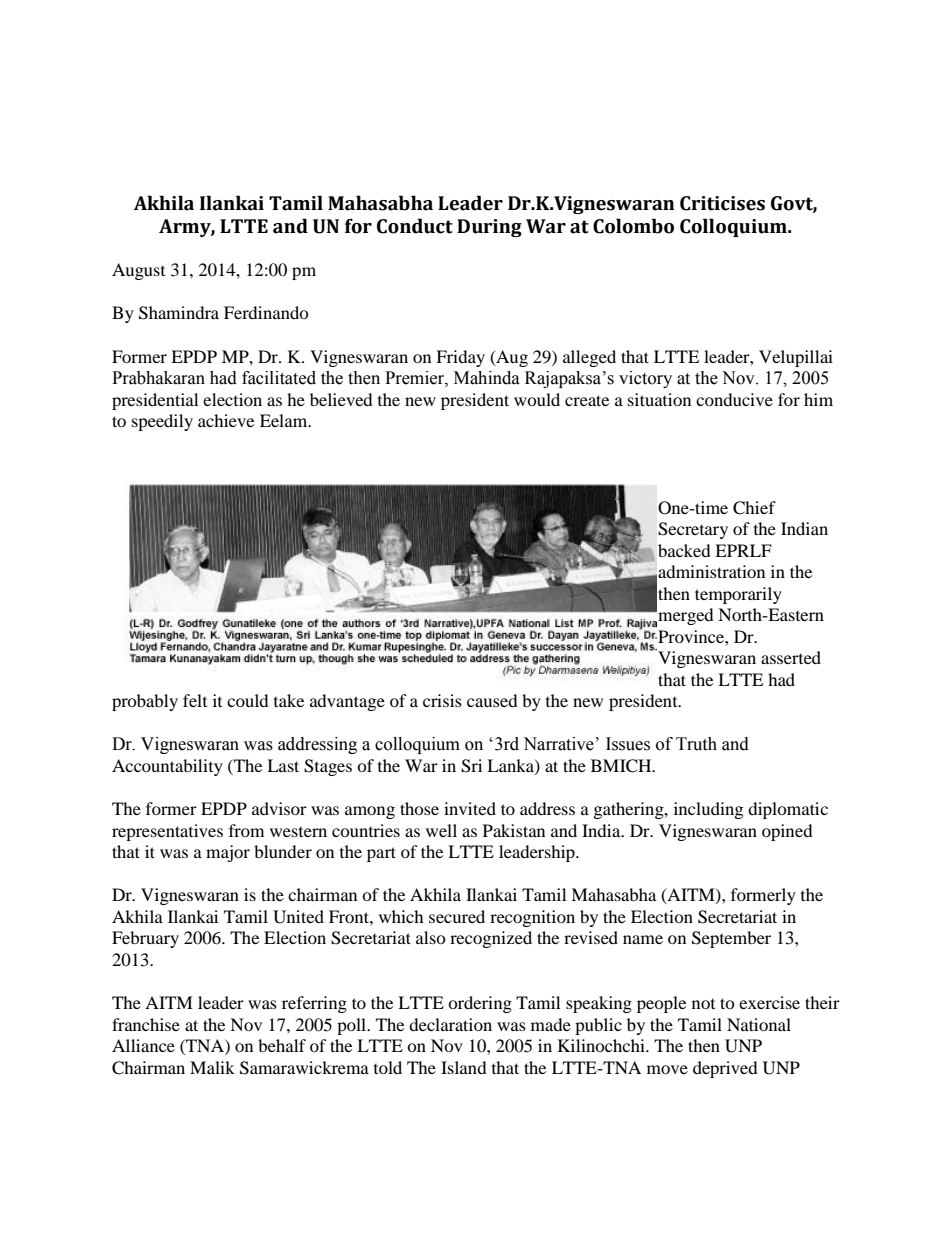 This screenshot has width=952, height=1233. Describe the element at coordinates (228, 853) in the screenshot. I see `major` at that location.
